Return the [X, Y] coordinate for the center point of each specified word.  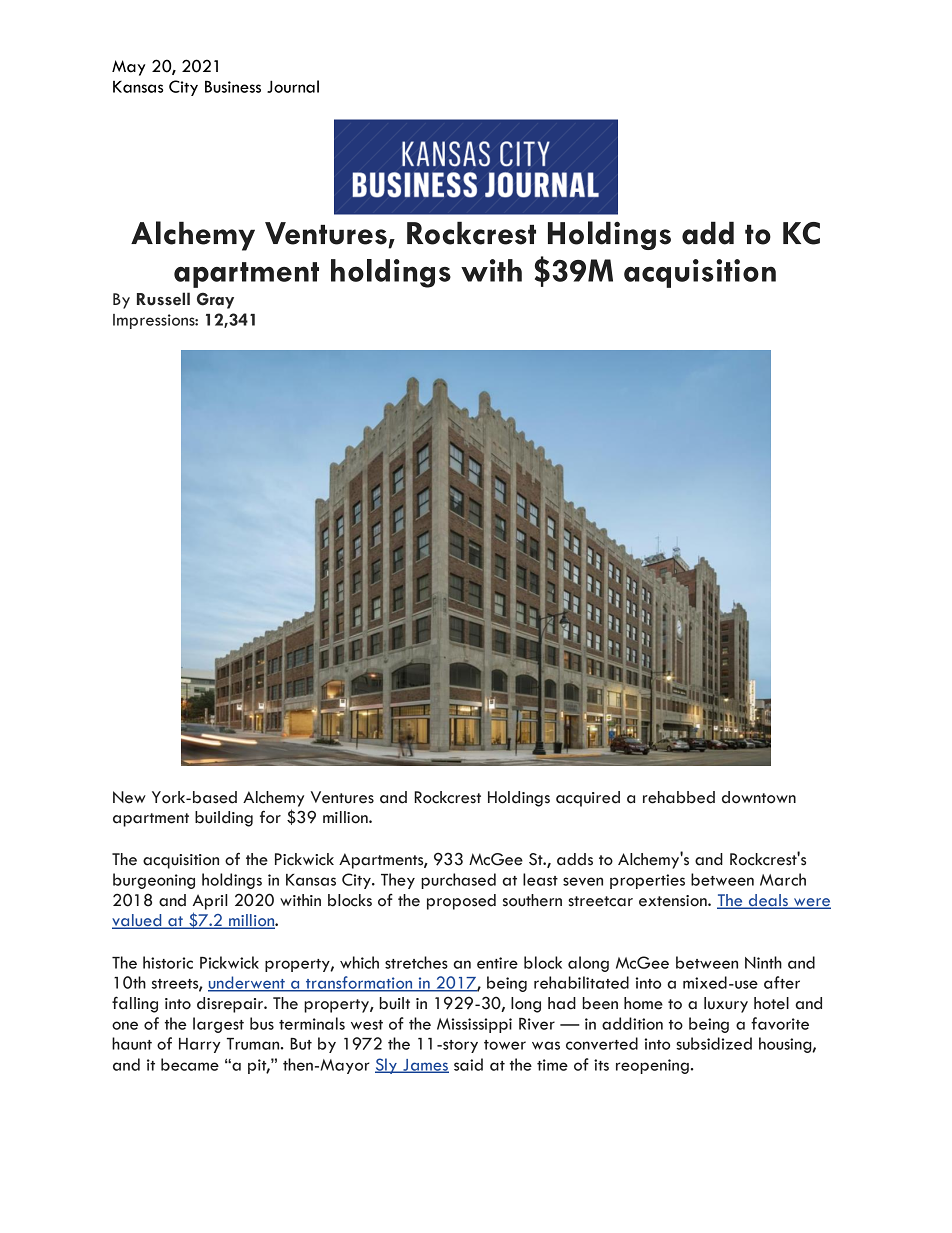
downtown [759, 797]
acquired [588, 799]
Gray [215, 300]
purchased [458, 881]
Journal [293, 86]
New [129, 797]
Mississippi [474, 1025]
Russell [163, 299]
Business [233, 86]
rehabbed [679, 797]
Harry [199, 1045]
